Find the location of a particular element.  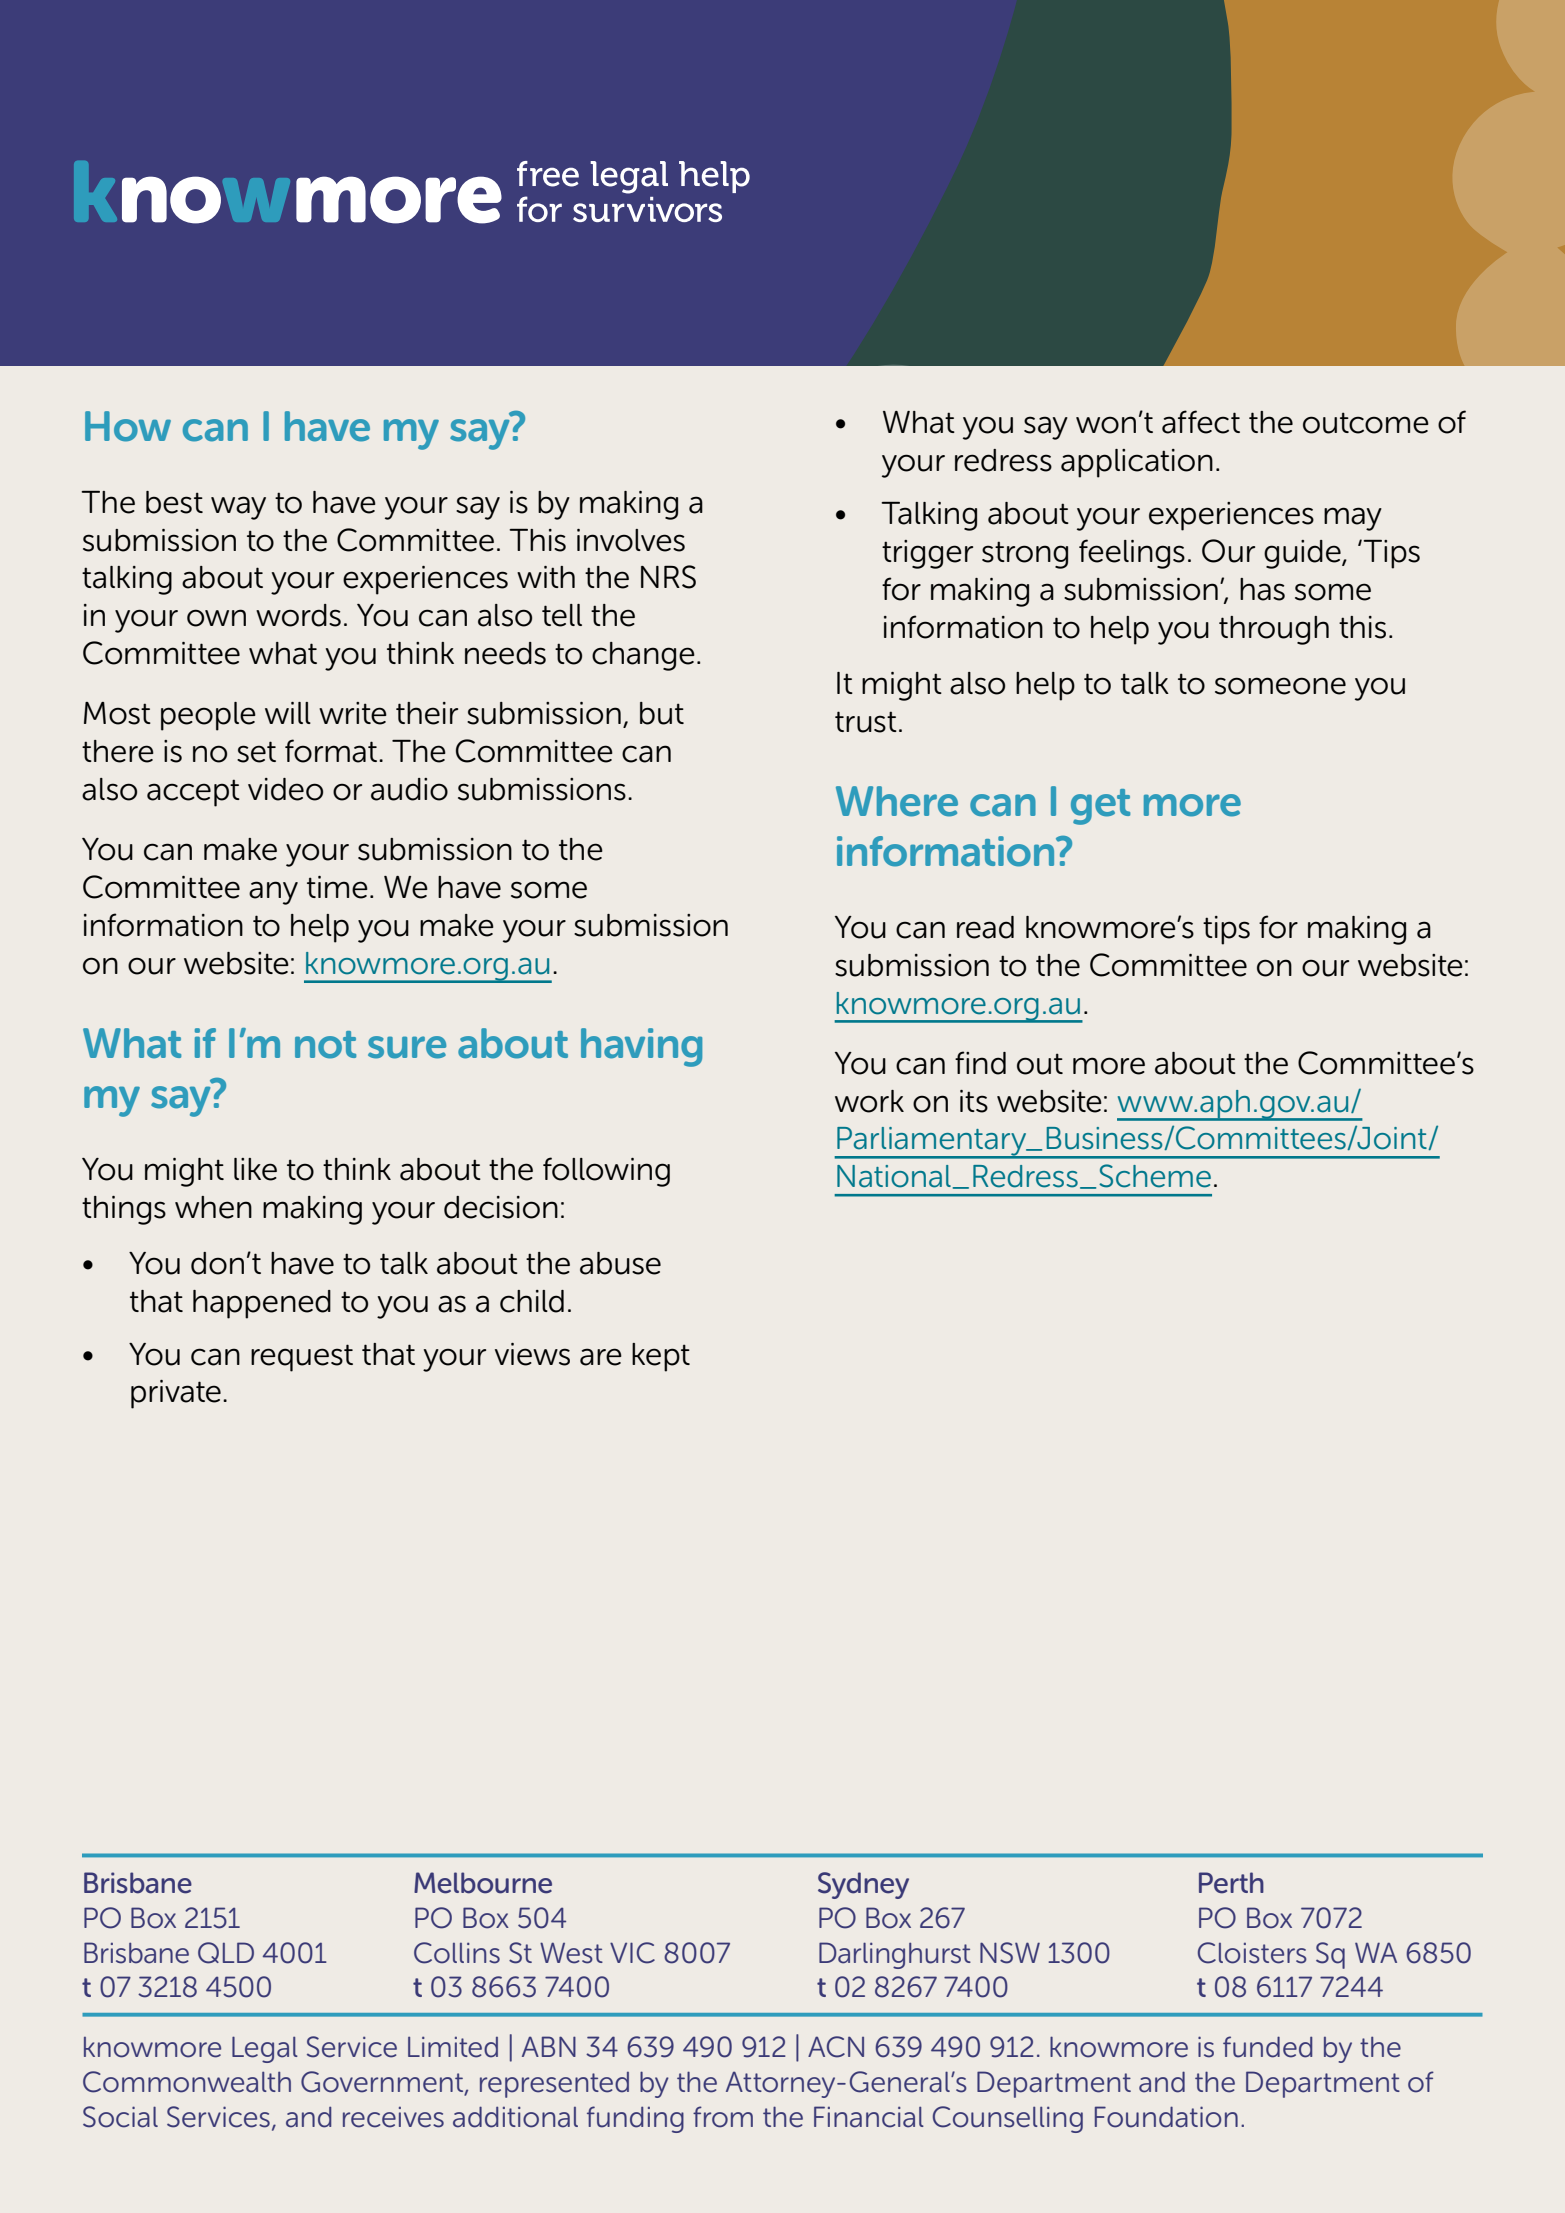

Legal is located at coordinates (265, 2049).
